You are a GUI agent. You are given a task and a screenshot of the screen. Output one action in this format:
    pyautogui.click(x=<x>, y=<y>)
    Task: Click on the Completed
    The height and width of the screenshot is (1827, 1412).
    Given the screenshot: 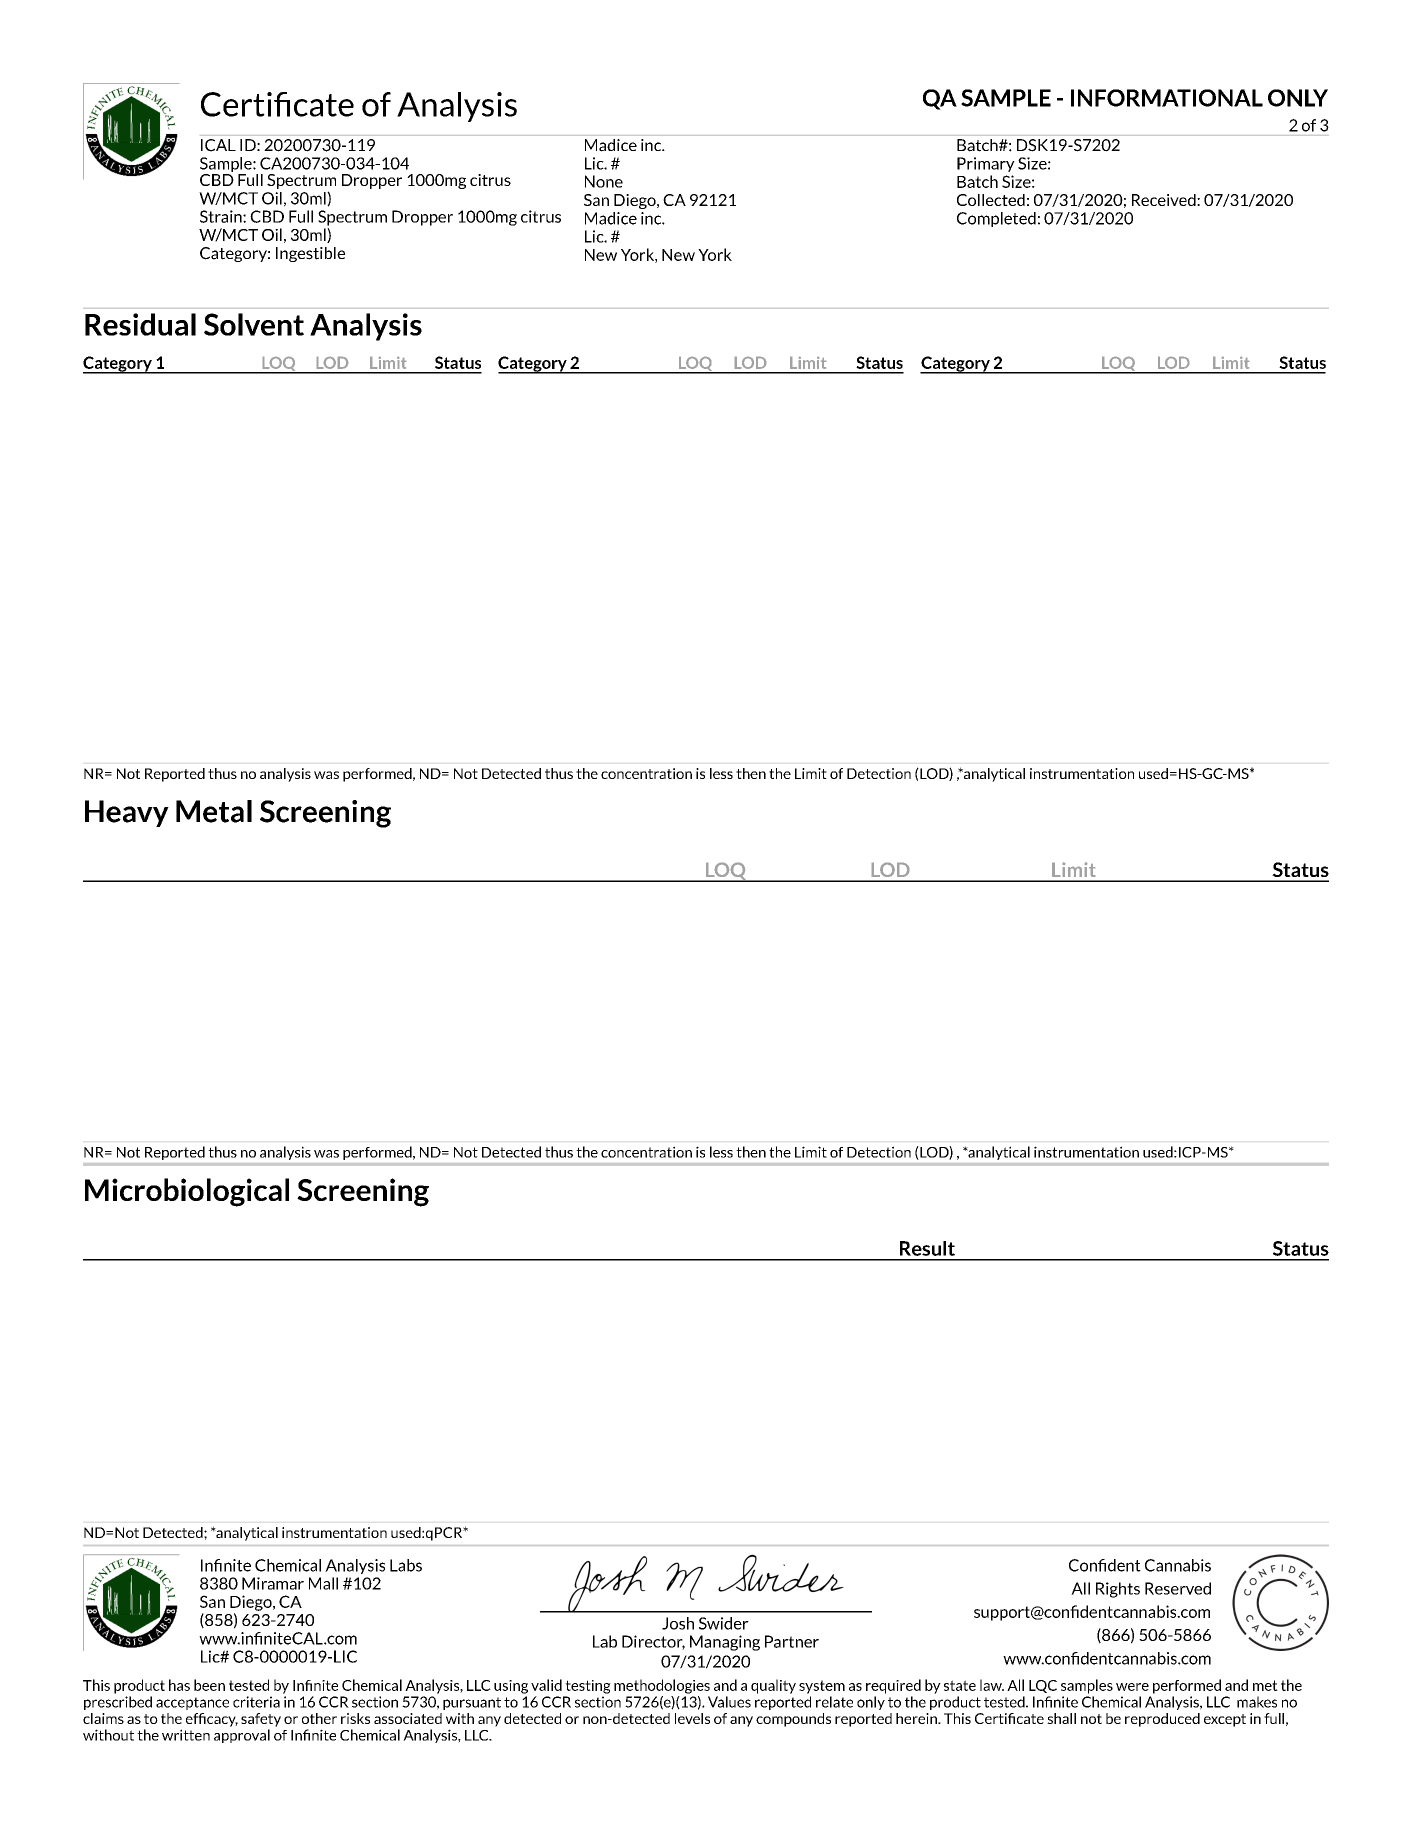 What is the action you would take?
    pyautogui.click(x=996, y=219)
